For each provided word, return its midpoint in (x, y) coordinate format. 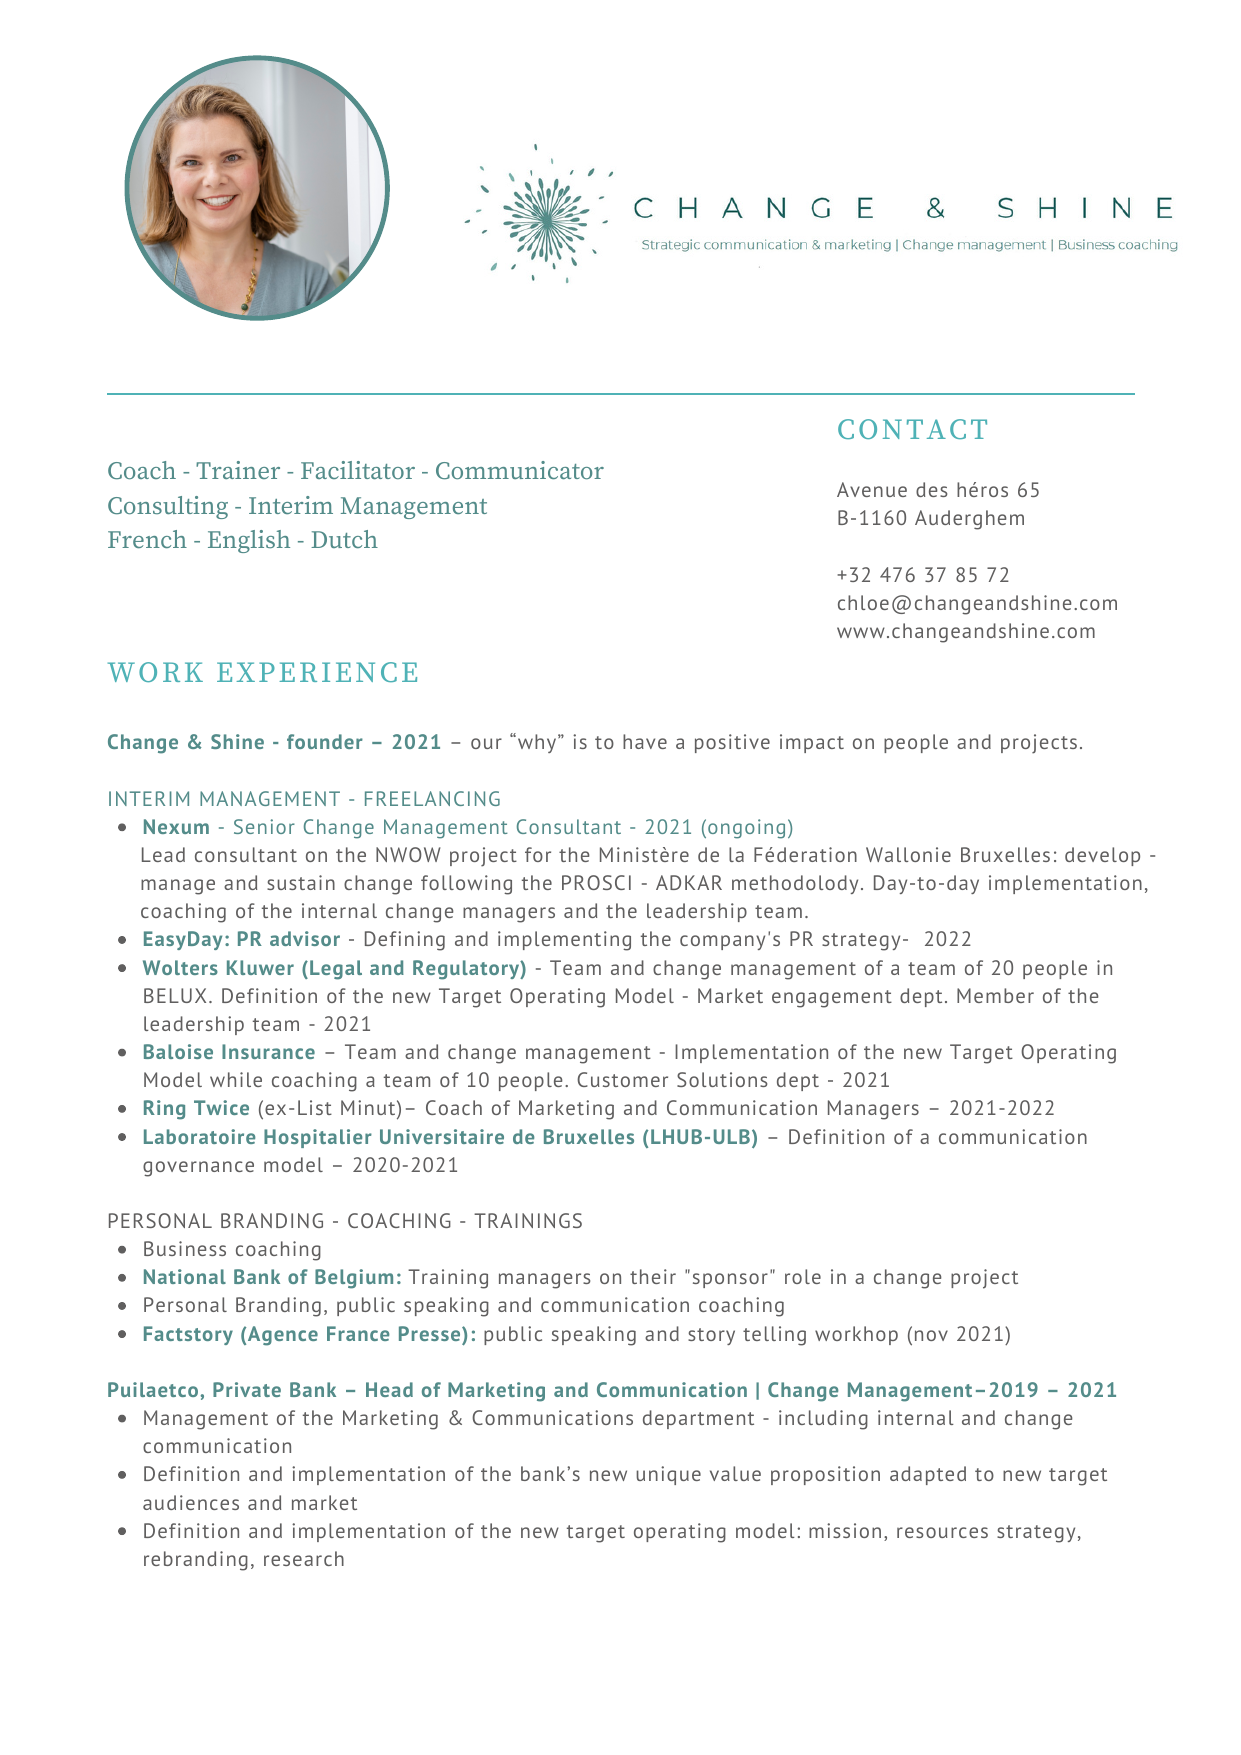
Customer (622, 1079)
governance (198, 1169)
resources (942, 1532)
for (538, 854)
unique (668, 1475)
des (931, 489)
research (304, 1558)
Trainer (238, 470)
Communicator (520, 470)
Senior (264, 826)
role (803, 1276)
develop (1102, 856)
